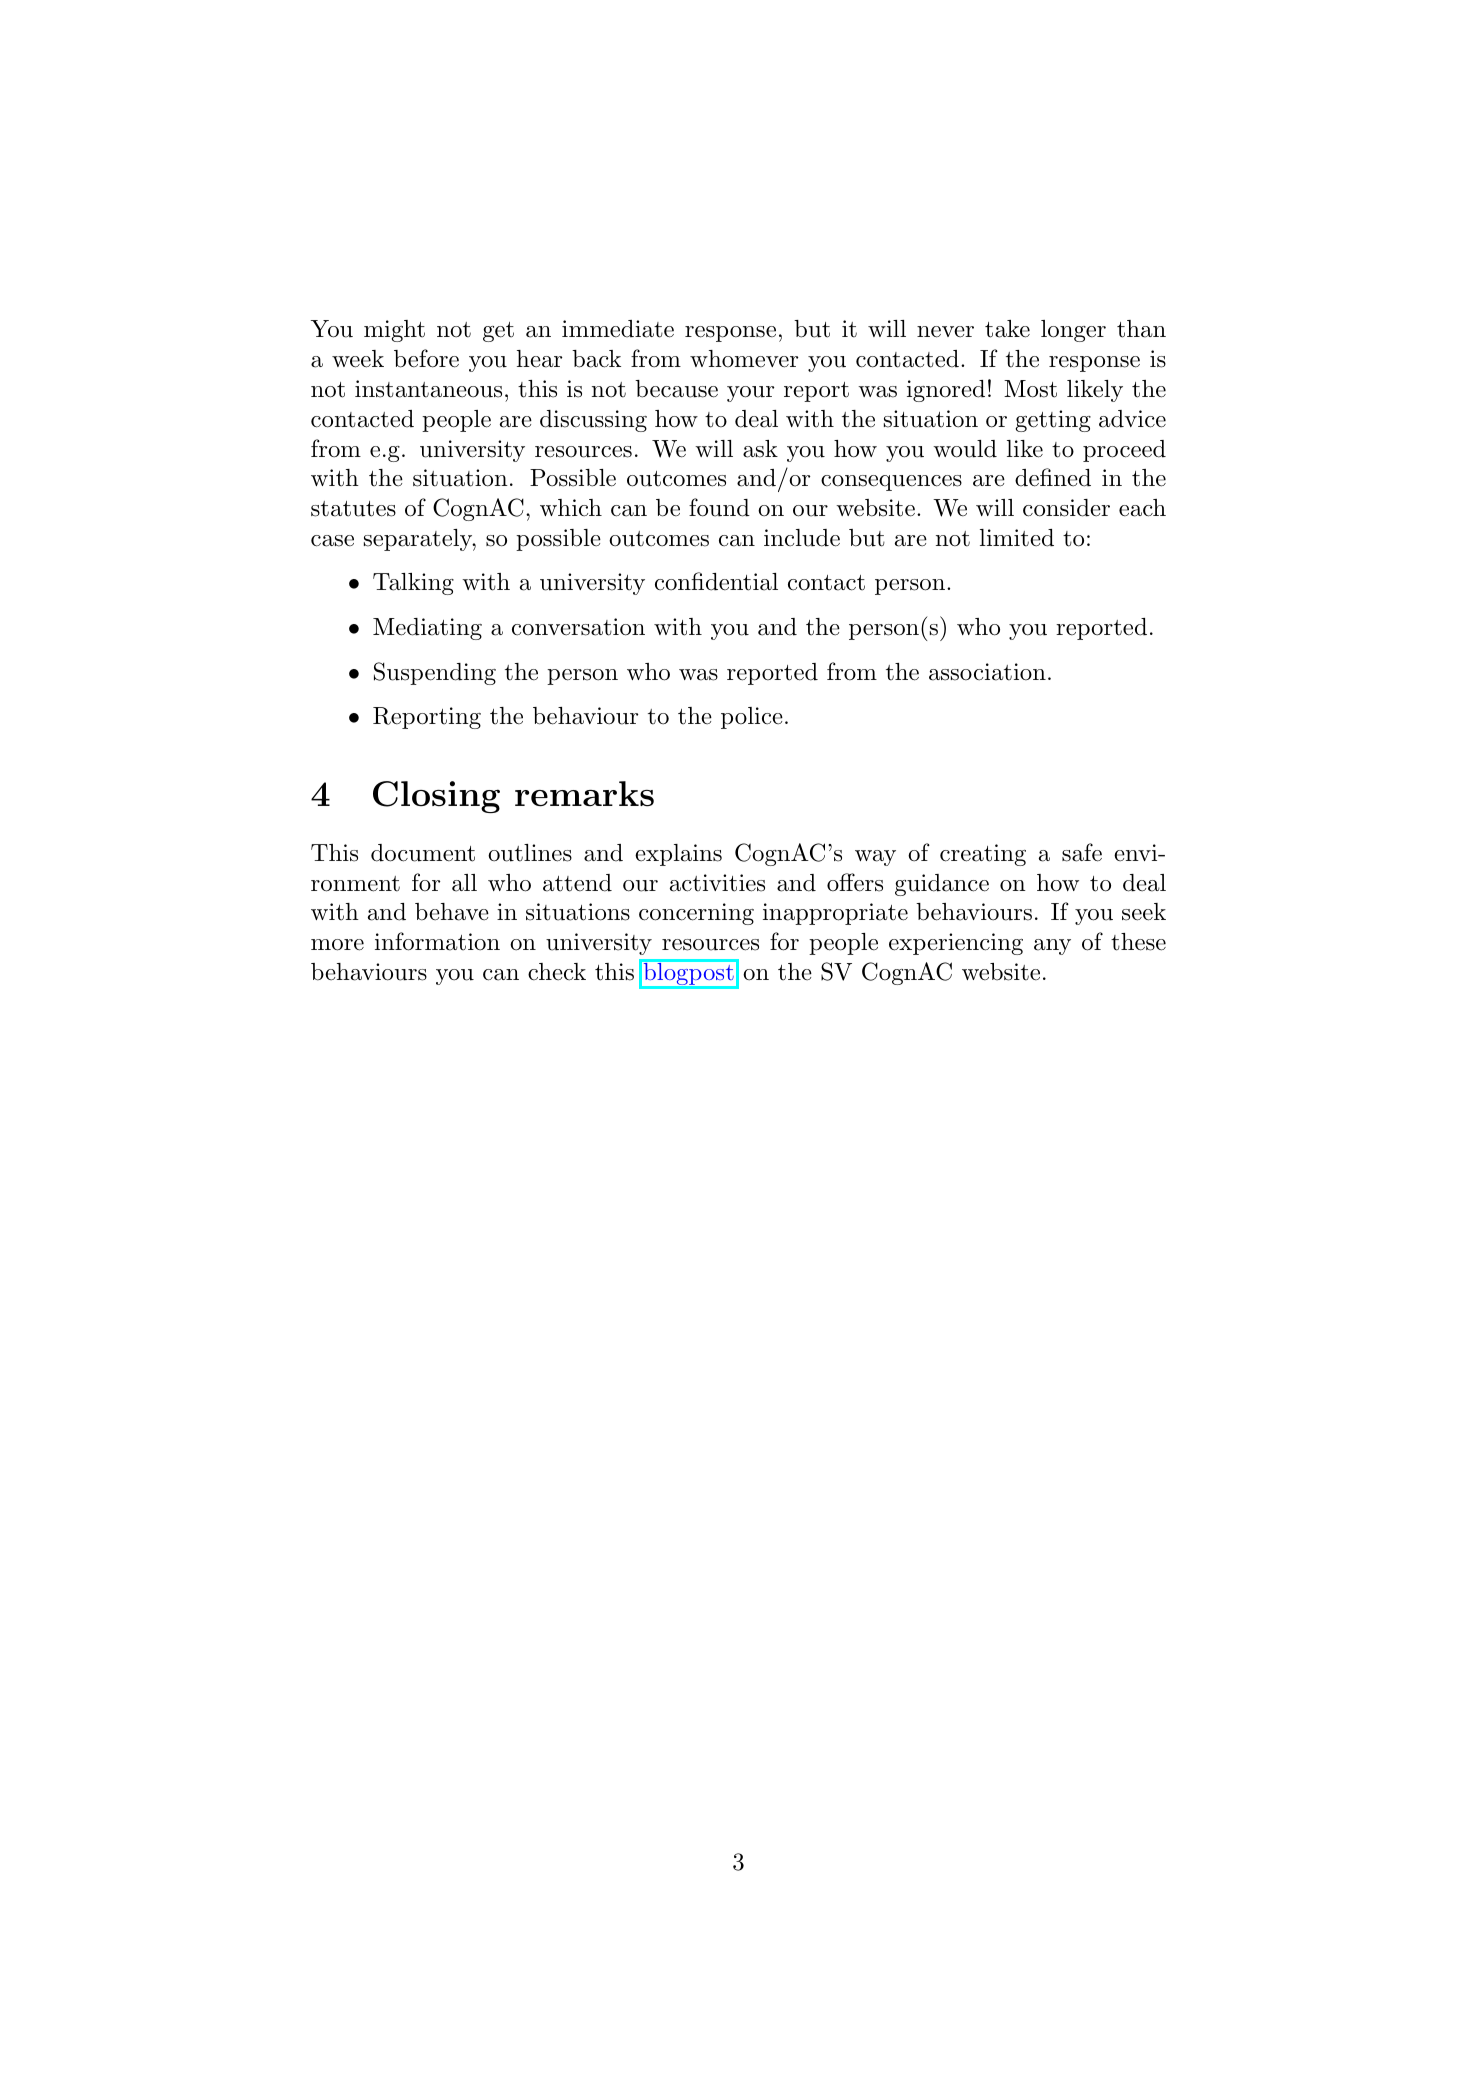  What do you see at coordinates (696, 914) in the screenshot?
I see `concerning` at bounding box center [696, 914].
